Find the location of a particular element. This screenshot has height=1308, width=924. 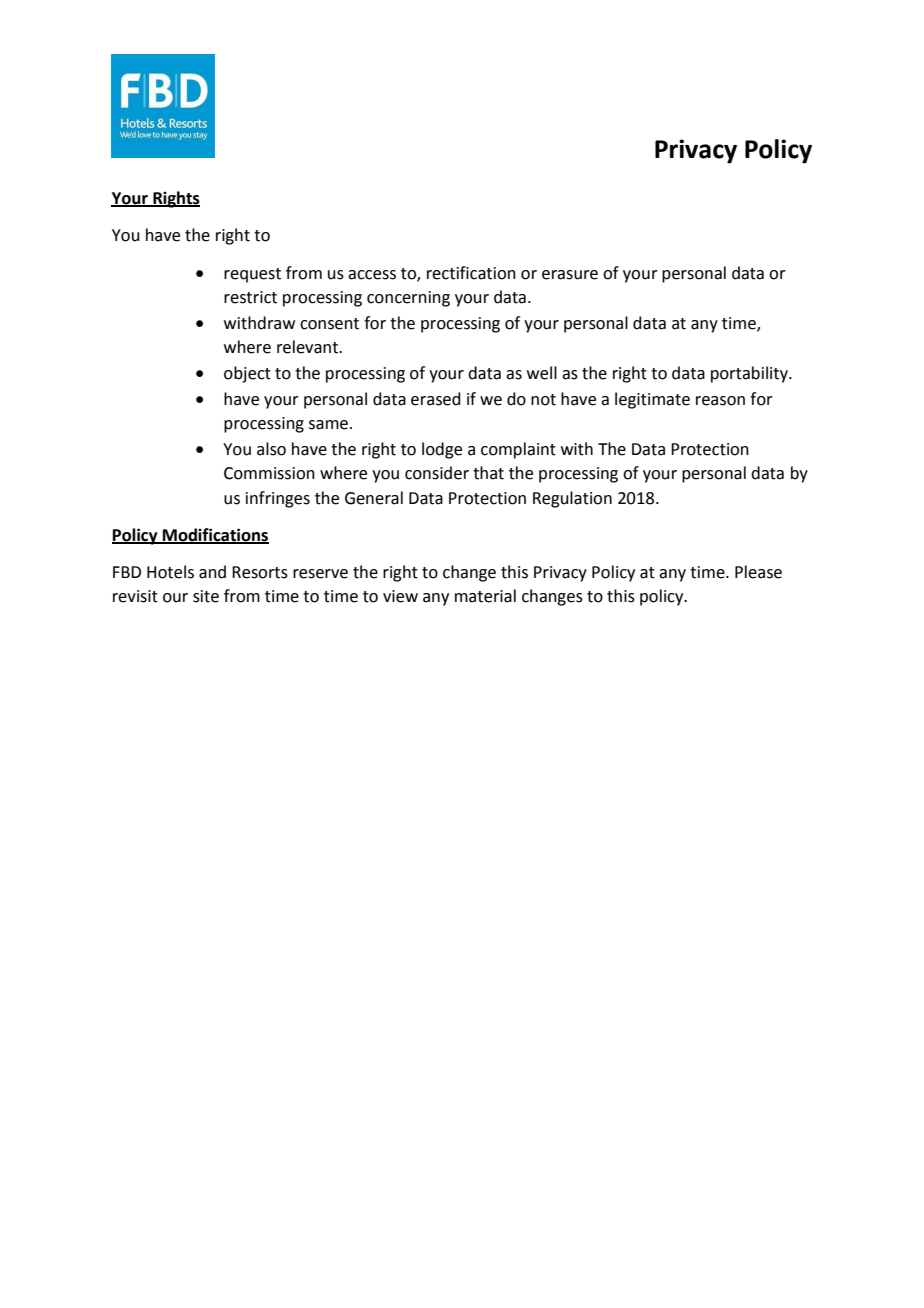

erasure is located at coordinates (570, 275).
